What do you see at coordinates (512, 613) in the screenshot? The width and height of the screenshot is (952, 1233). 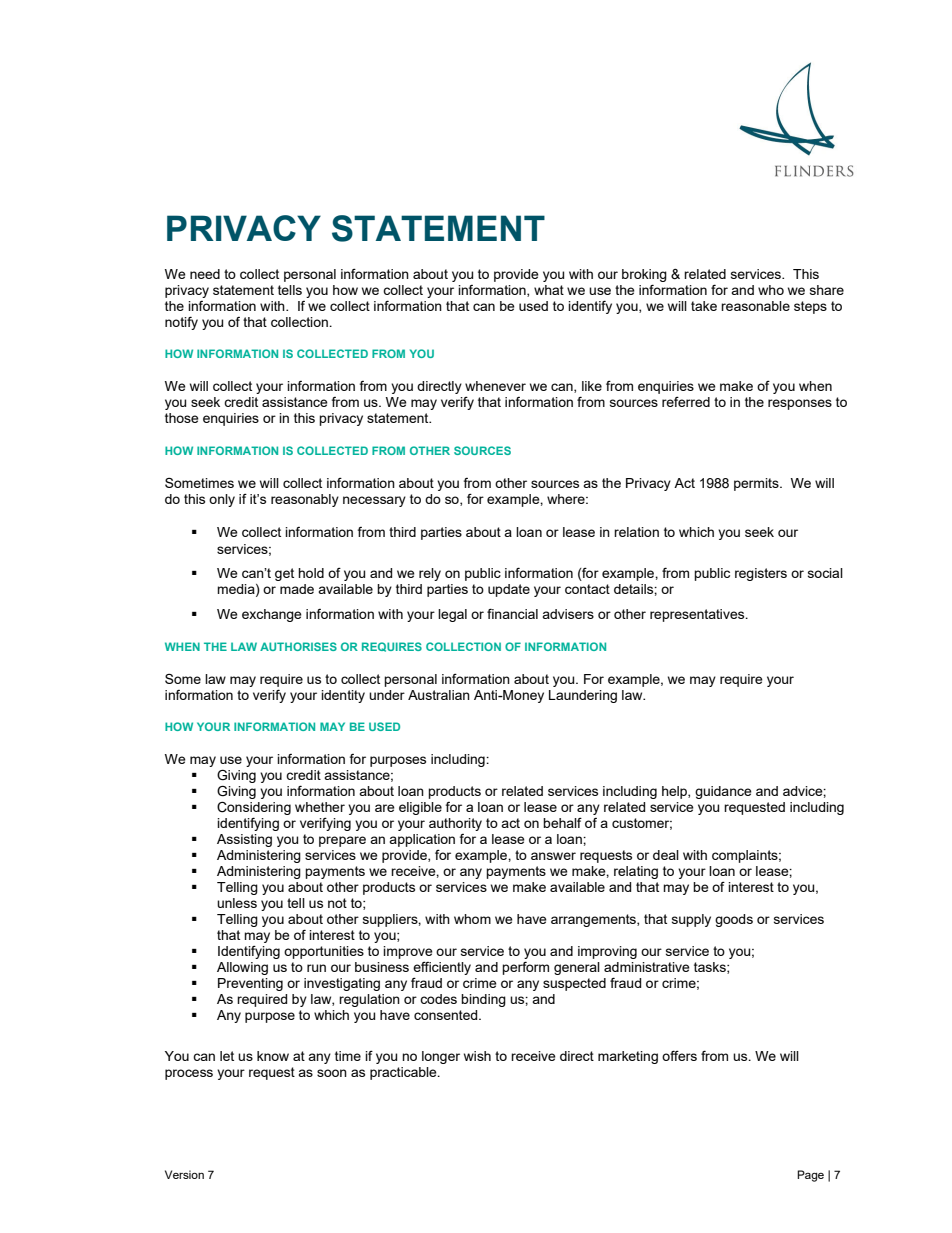 I see `financial` at bounding box center [512, 613].
